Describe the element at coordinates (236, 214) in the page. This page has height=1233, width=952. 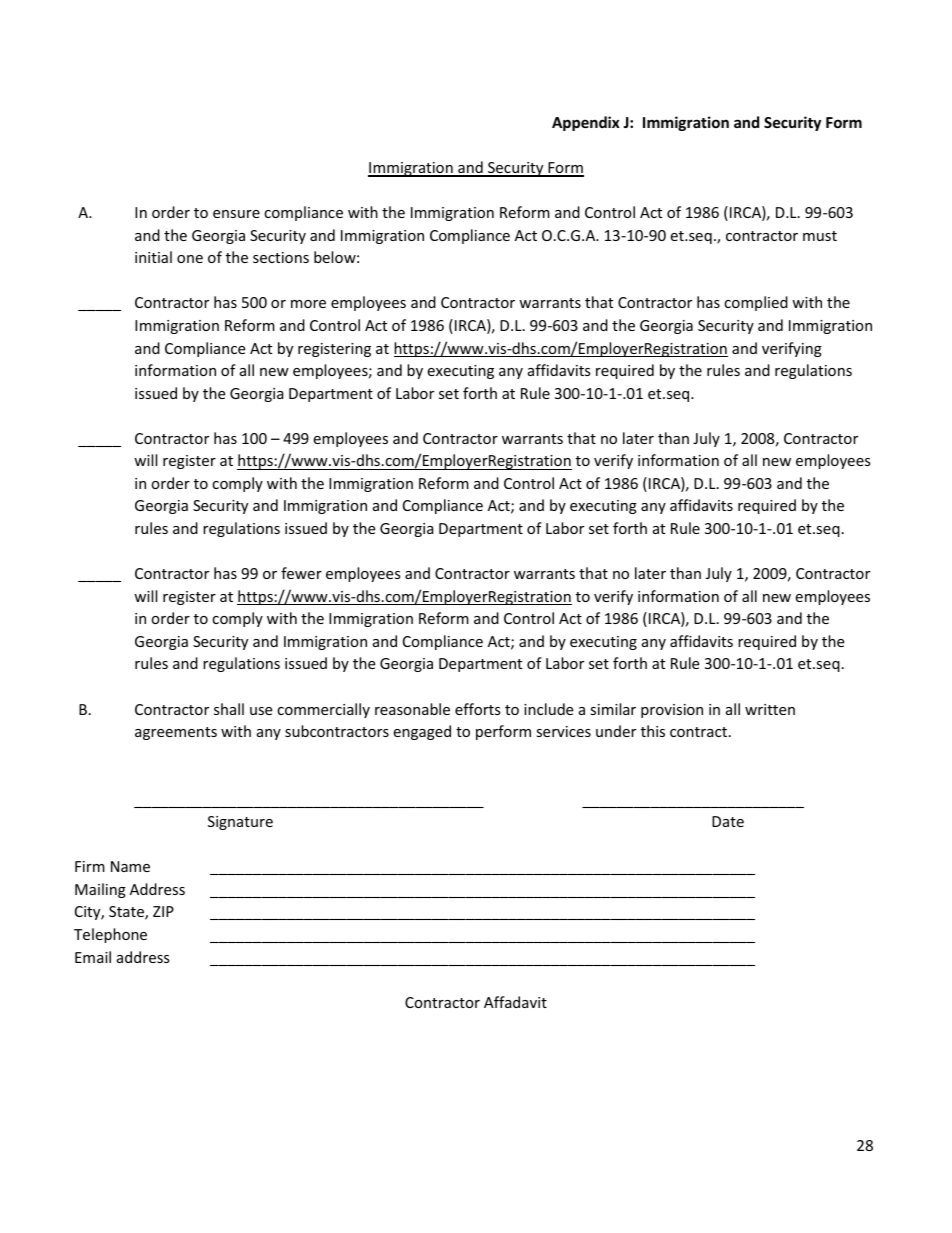
I see `ensure` at that location.
